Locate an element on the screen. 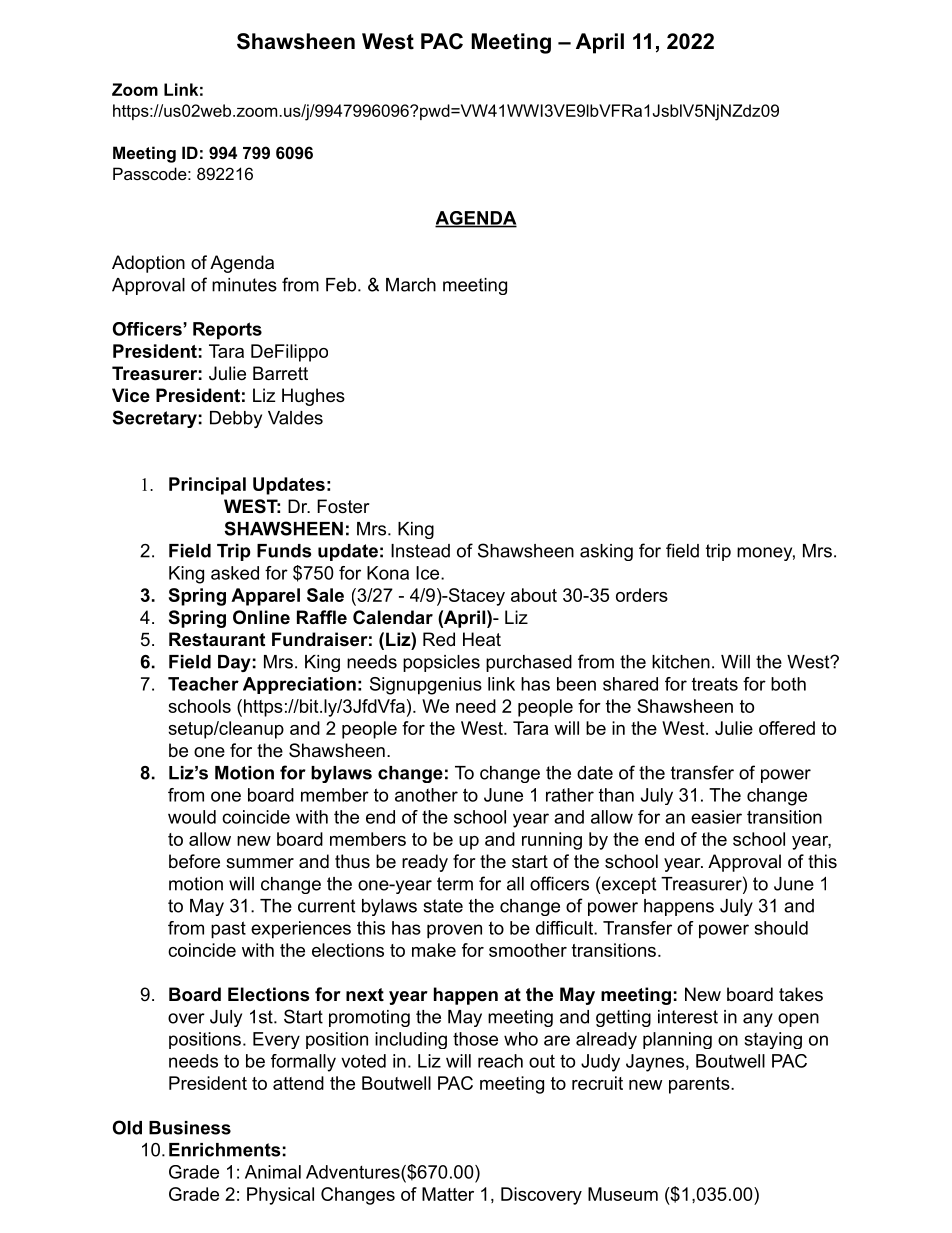 This screenshot has width=952, height=1233. before is located at coordinates (194, 861).
